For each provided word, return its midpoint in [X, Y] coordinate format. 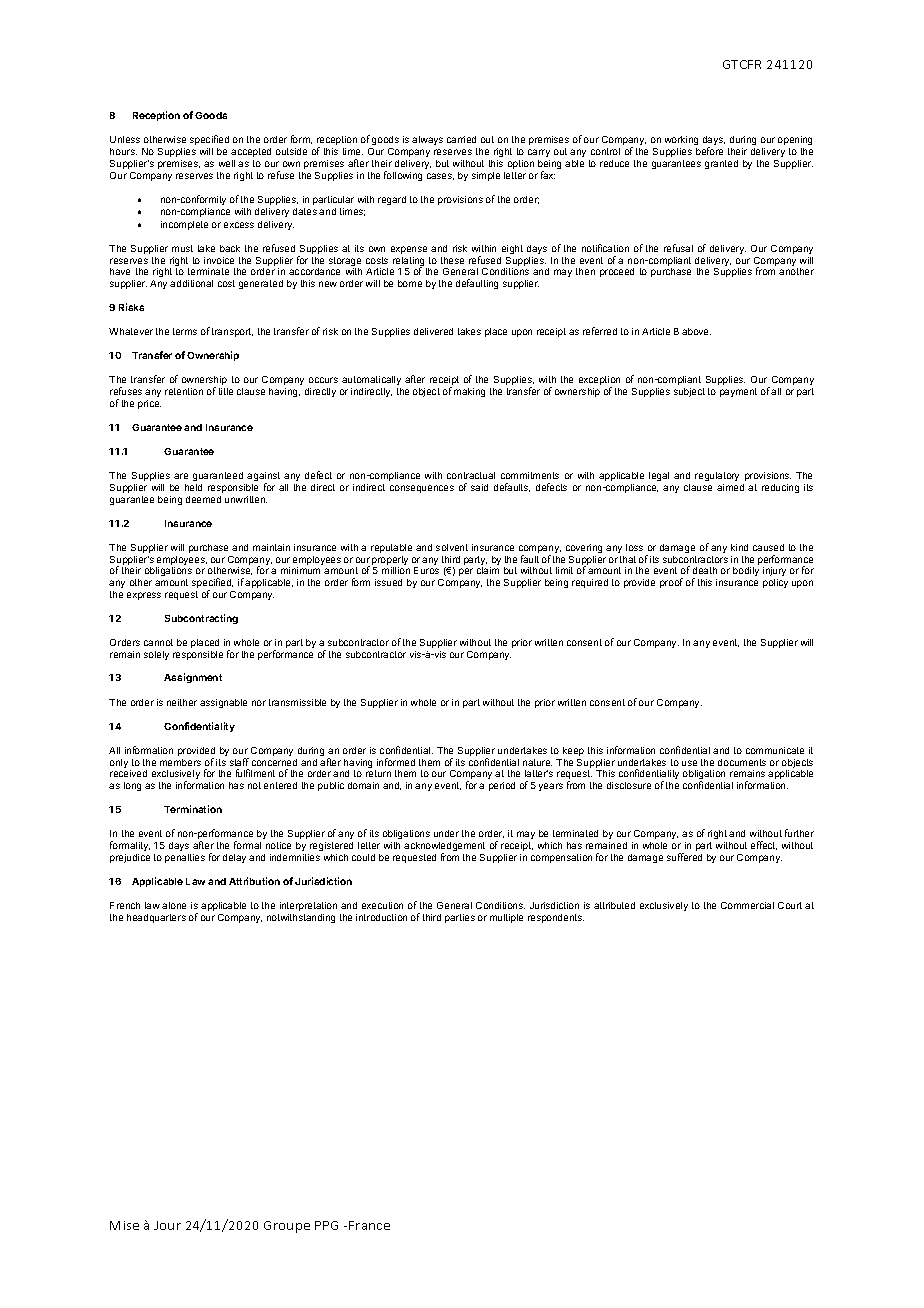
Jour [167, 1225]
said [479, 487]
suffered [684, 857]
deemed [203, 499]
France [369, 1225]
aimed [730, 487]
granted [721, 164]
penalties [185, 858]
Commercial [747, 905]
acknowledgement [444, 848]
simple [486, 176]
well [227, 163]
